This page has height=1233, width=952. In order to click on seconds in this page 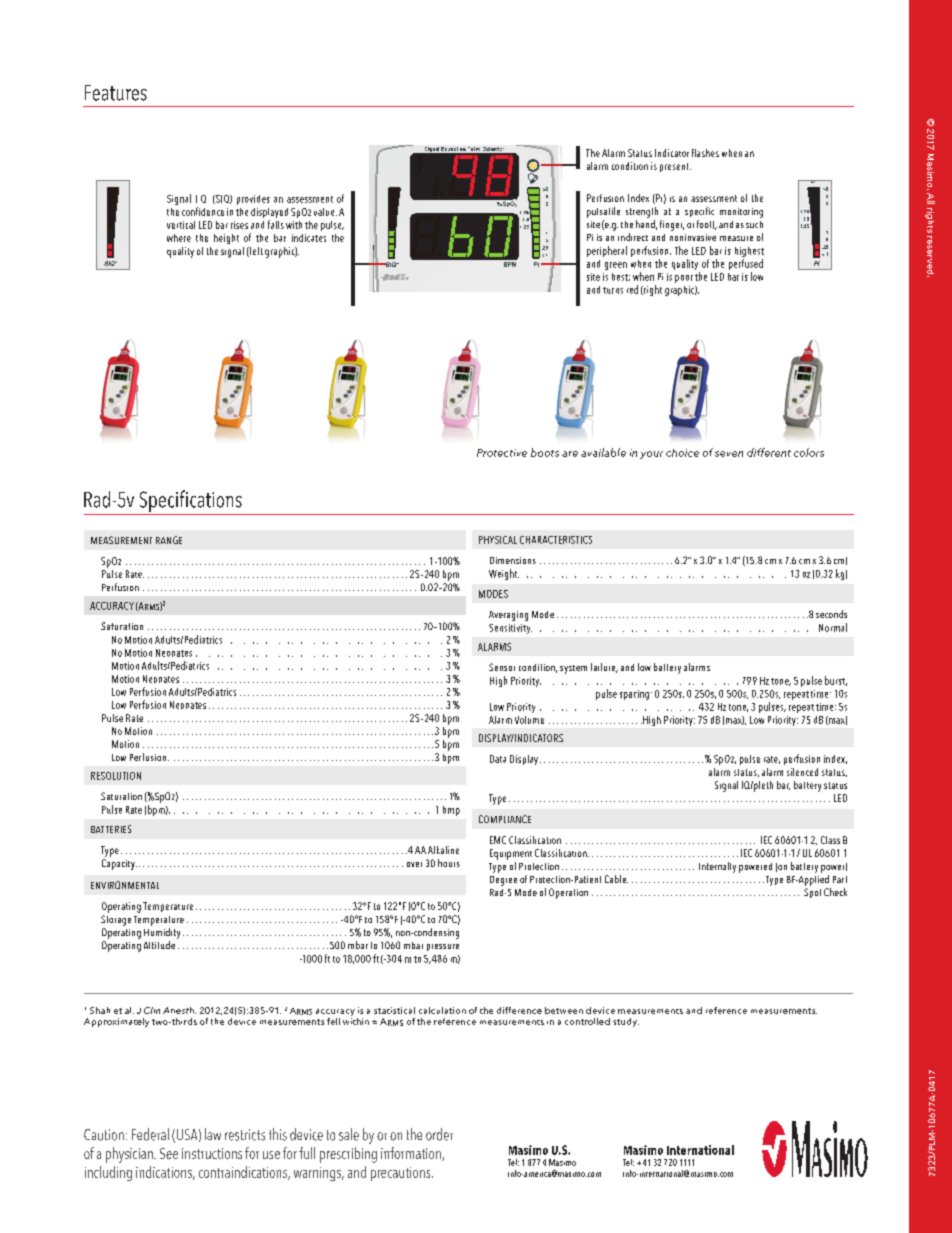, I will do `click(831, 614)`.
